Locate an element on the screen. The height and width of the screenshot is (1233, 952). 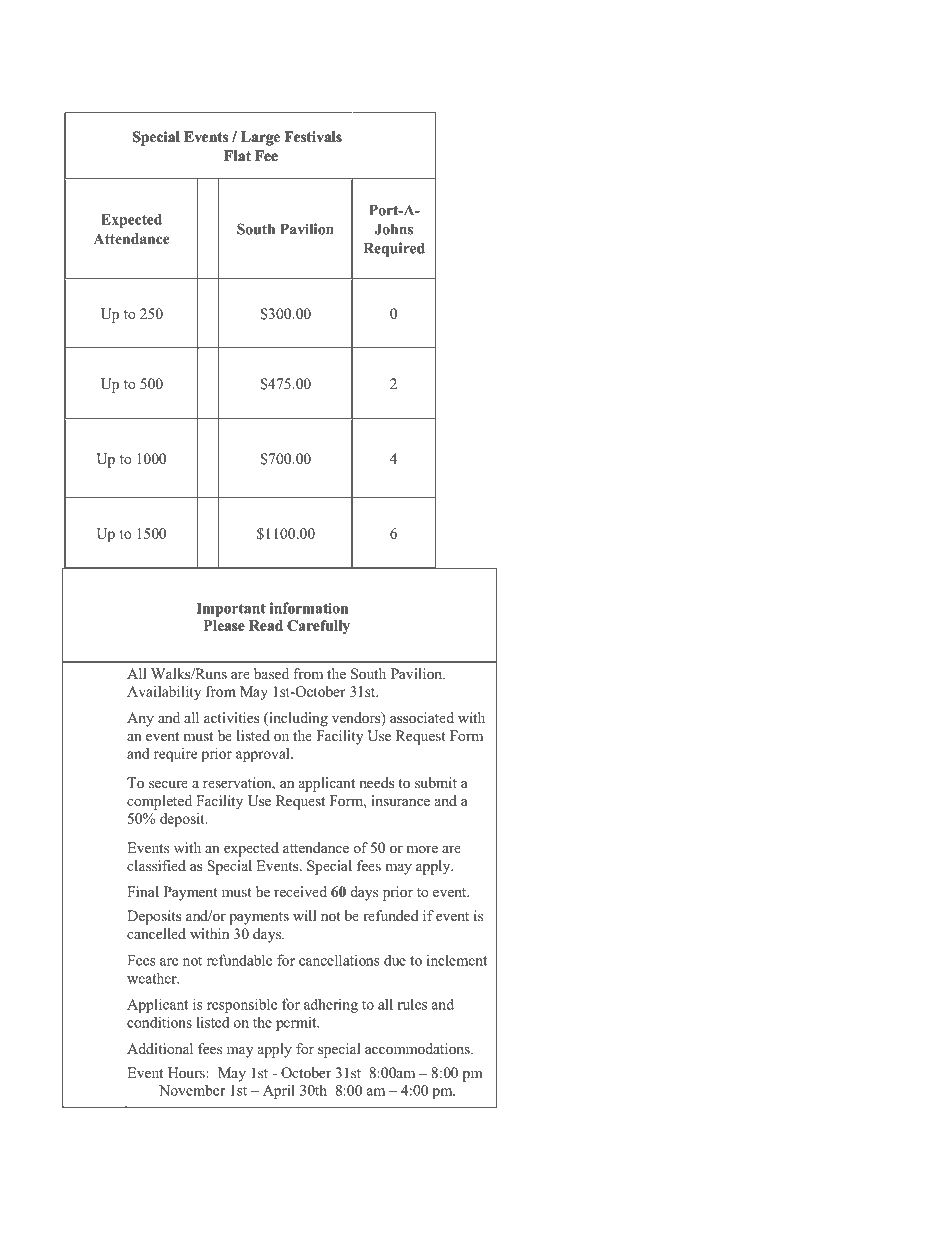
Flat is located at coordinates (237, 155).
